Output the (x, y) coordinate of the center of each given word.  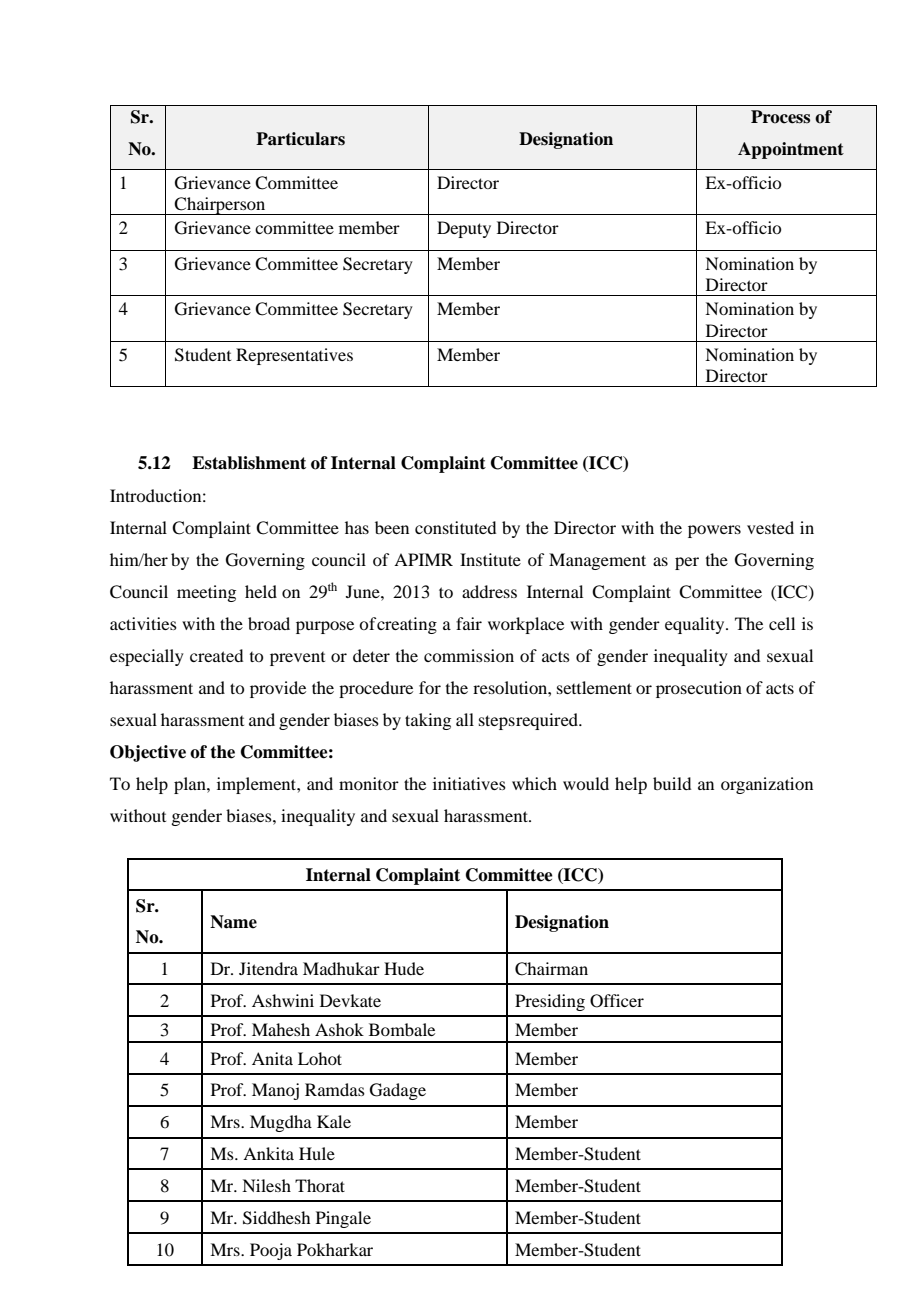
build (672, 783)
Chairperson (220, 206)
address (489, 591)
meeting (206, 593)
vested (770, 527)
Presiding (550, 1002)
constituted (455, 527)
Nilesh (266, 1185)
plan (191, 785)
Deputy (464, 229)
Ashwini (283, 1000)
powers (714, 531)
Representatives (294, 356)
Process (780, 117)
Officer (617, 1001)
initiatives (469, 783)
